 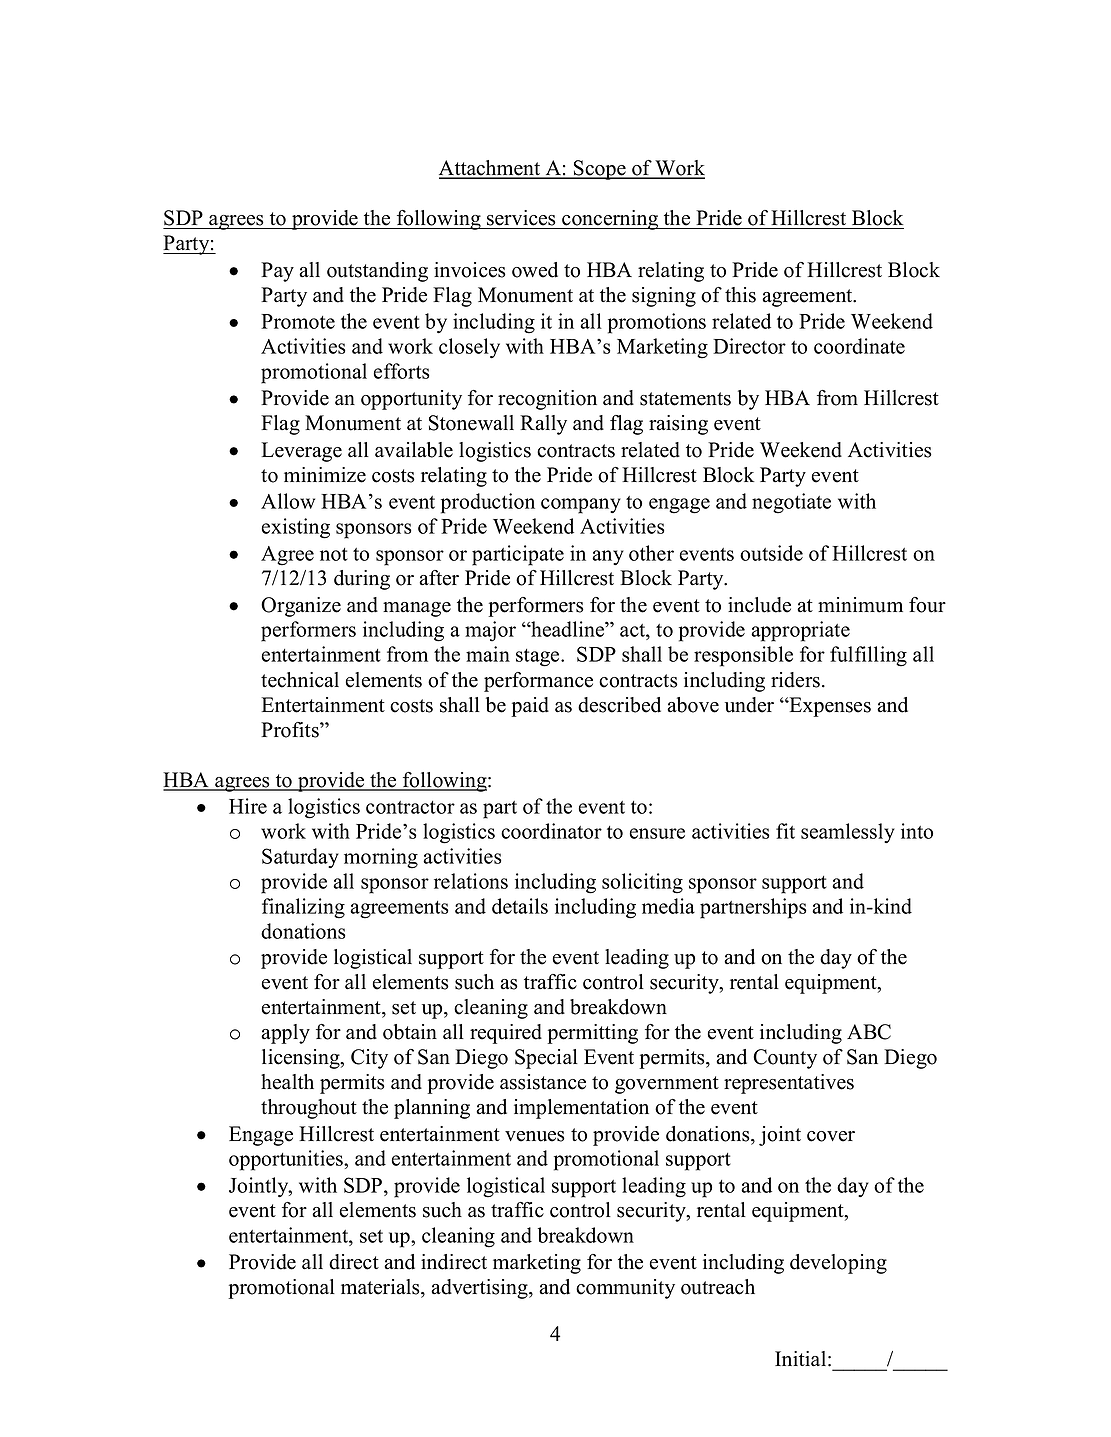 I want to click on materials, so click(x=381, y=1287).
